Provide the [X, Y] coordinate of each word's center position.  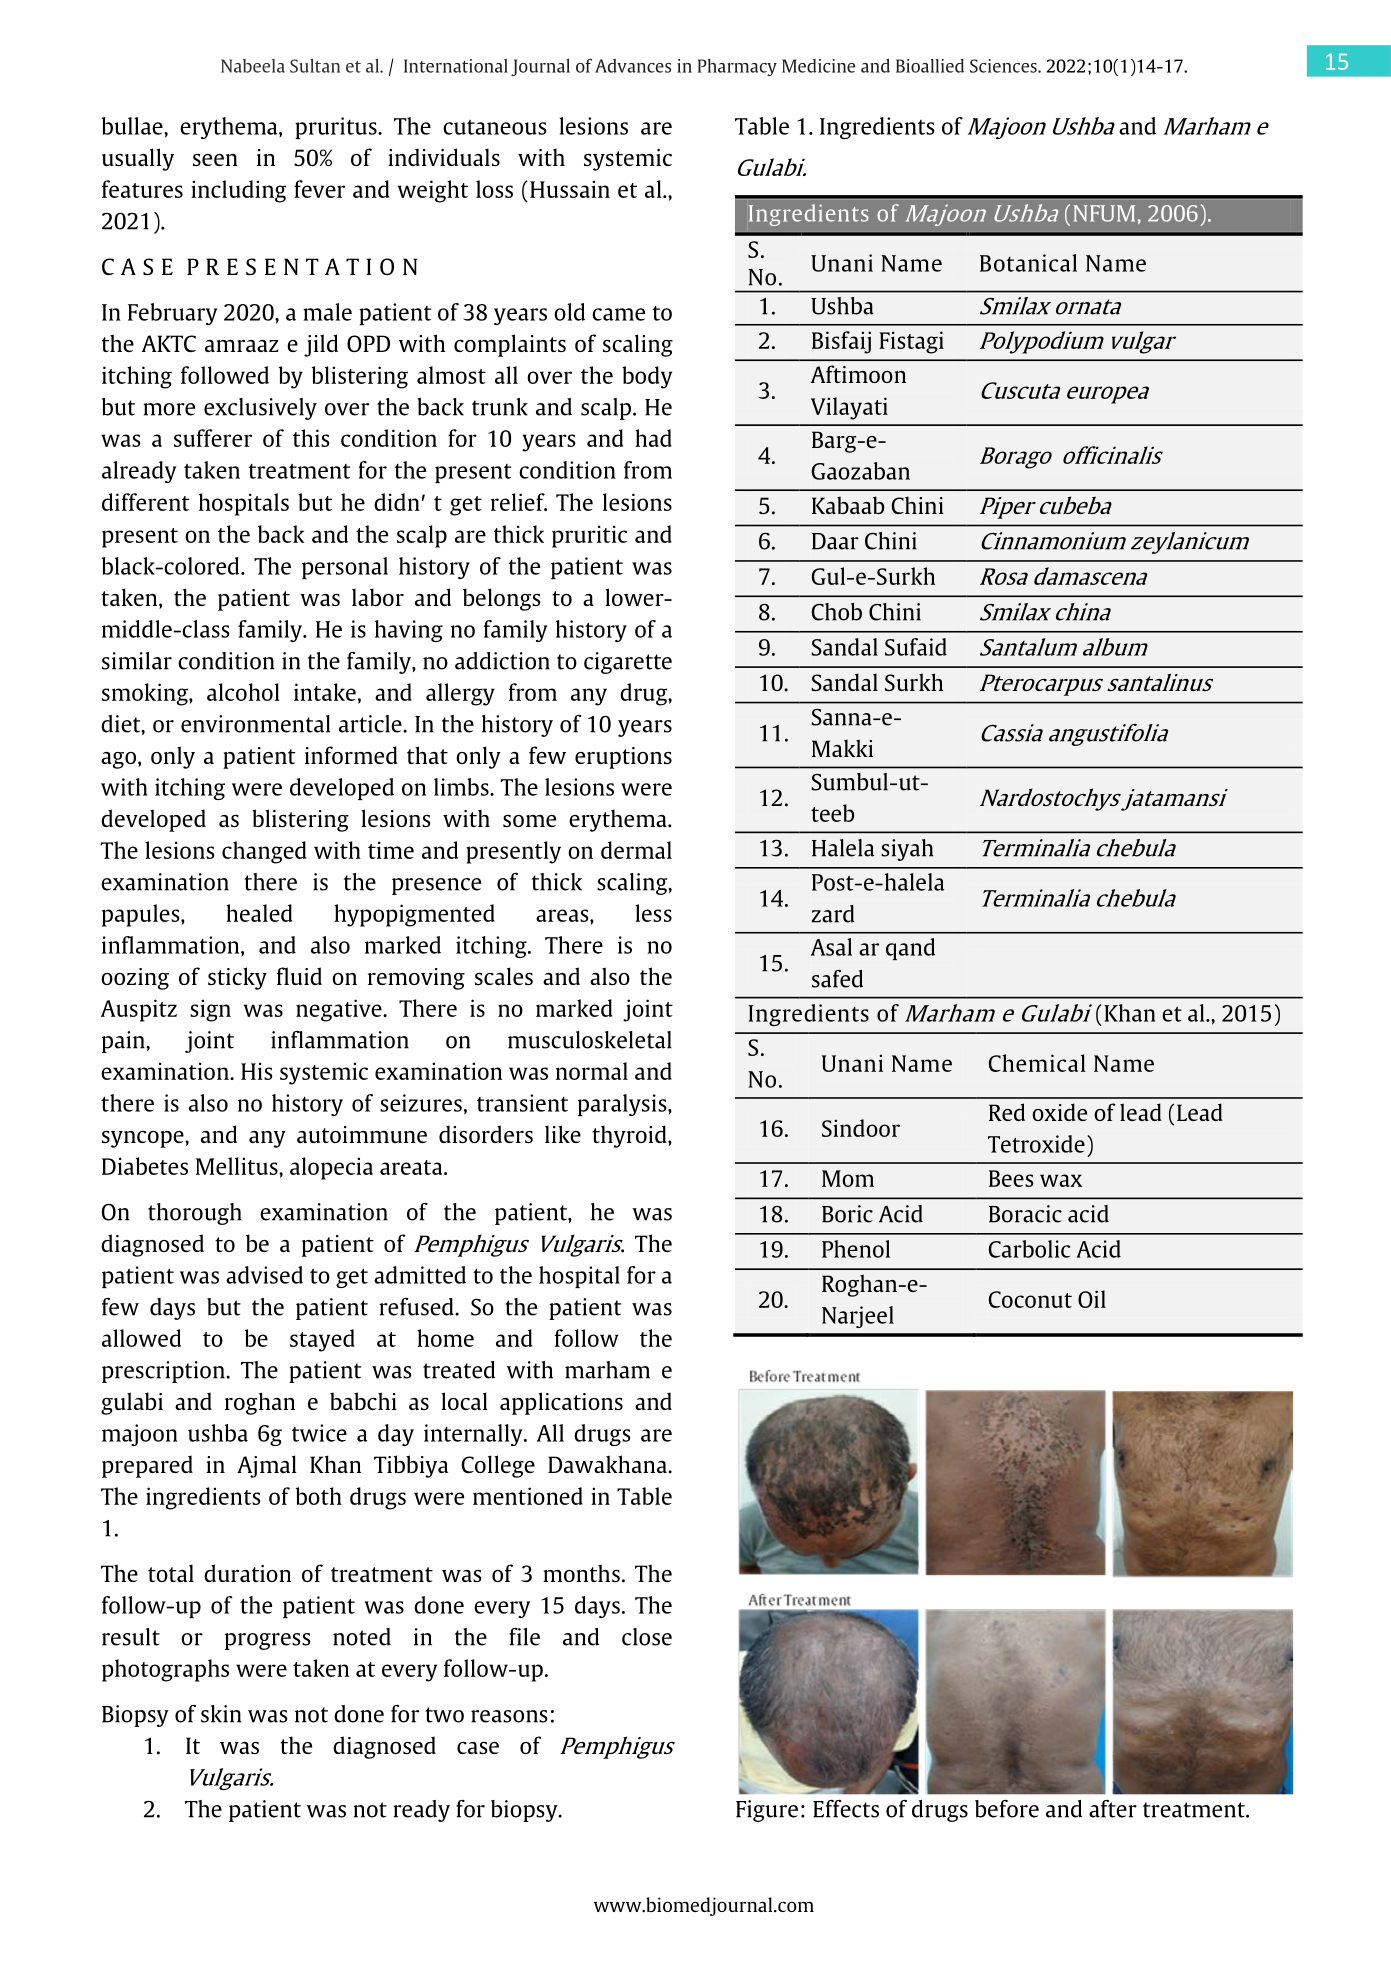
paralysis [623, 1105]
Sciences [1004, 66]
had [653, 438]
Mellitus [238, 1166]
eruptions [623, 758]
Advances [633, 66]
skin [221, 1714]
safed [837, 979]
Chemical [1037, 1063]
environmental [255, 724]
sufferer [213, 438]
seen [215, 160]
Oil [1092, 1299]
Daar [835, 541]
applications [561, 1403]
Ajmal [267, 1466]
